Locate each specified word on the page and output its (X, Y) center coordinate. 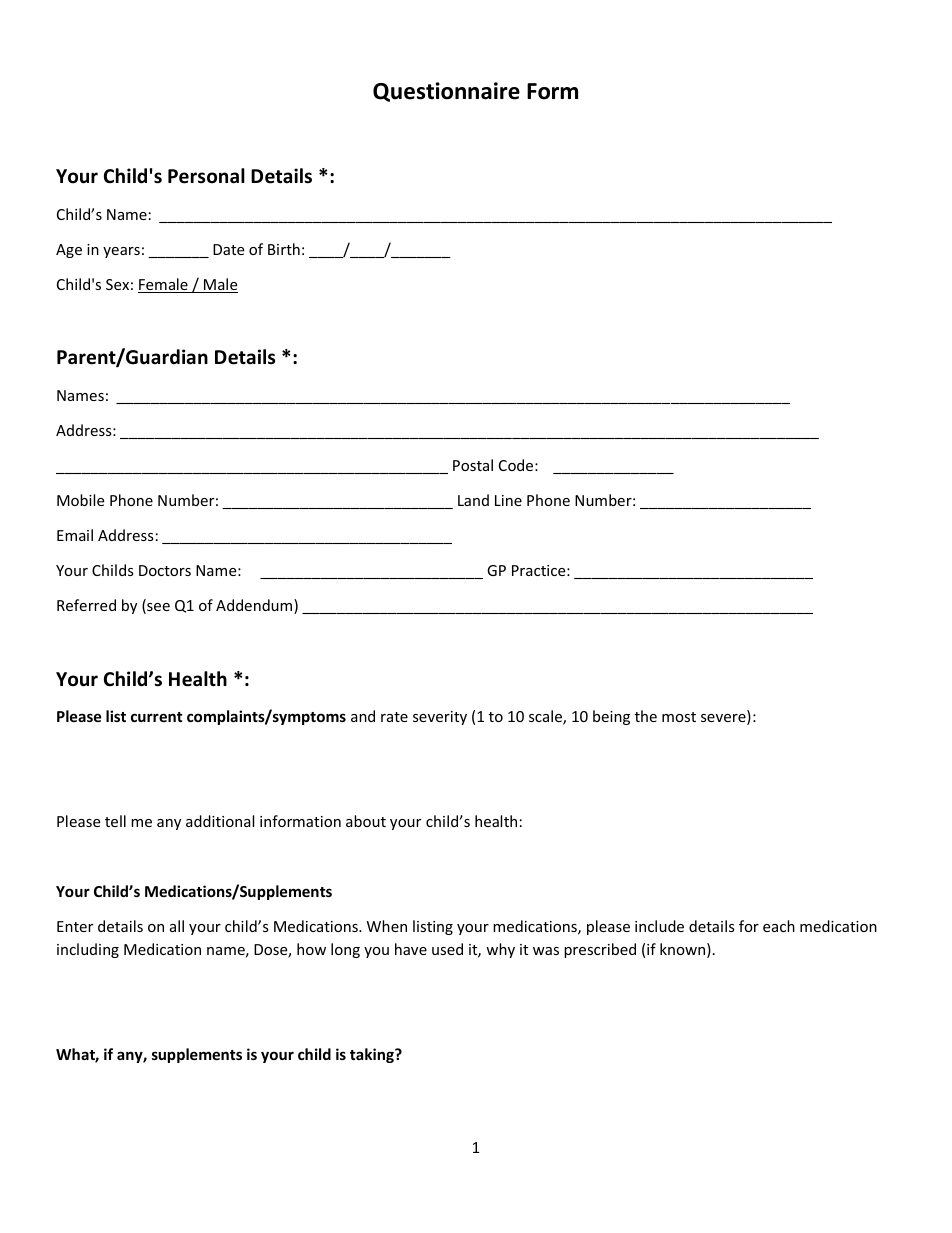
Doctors (165, 570)
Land (473, 500)
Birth (284, 249)
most (679, 717)
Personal (206, 176)
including (88, 950)
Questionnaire (446, 92)
